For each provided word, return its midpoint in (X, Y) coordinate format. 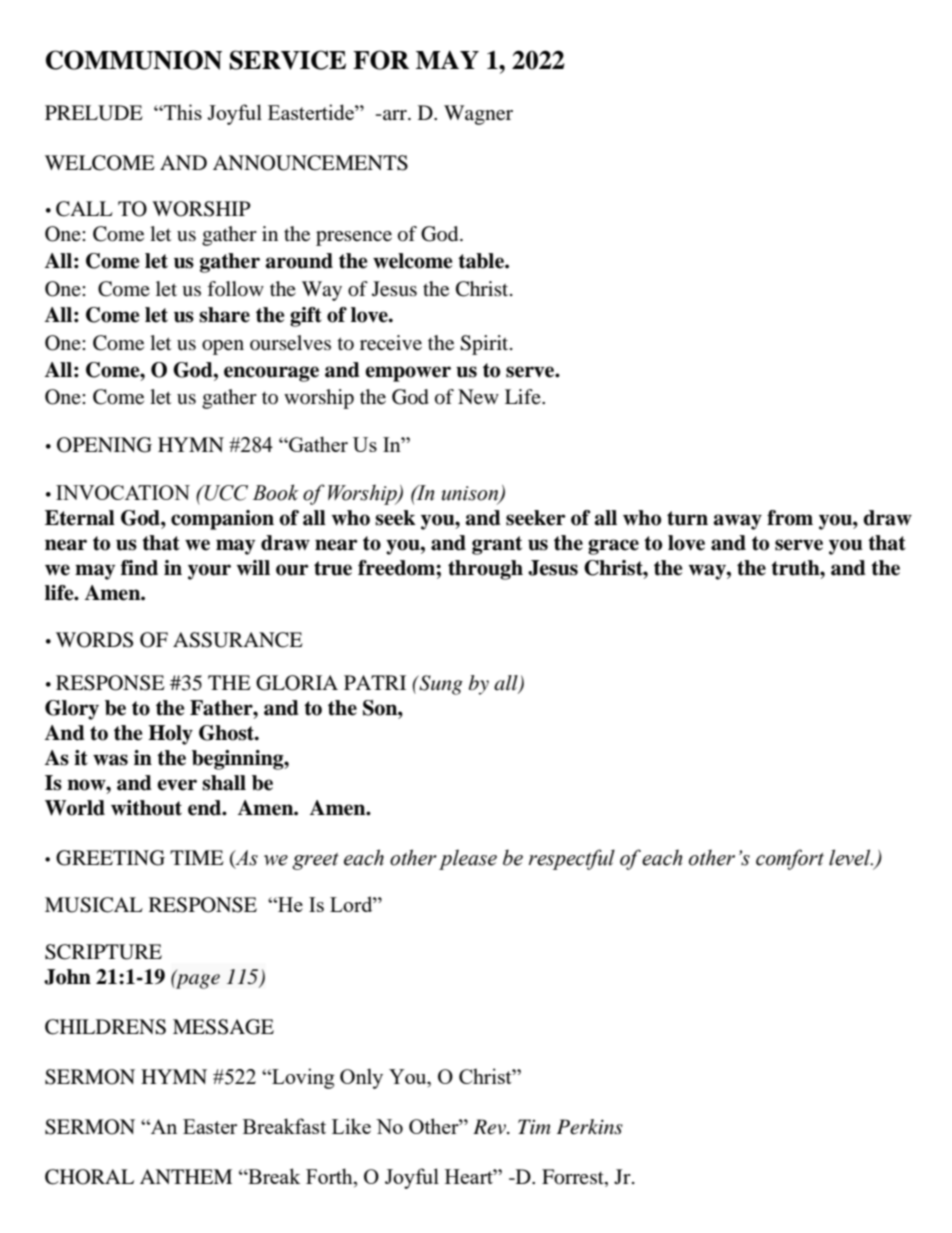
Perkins (590, 1127)
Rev (491, 1127)
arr (395, 115)
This (182, 112)
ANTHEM (186, 1176)
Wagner (478, 115)
